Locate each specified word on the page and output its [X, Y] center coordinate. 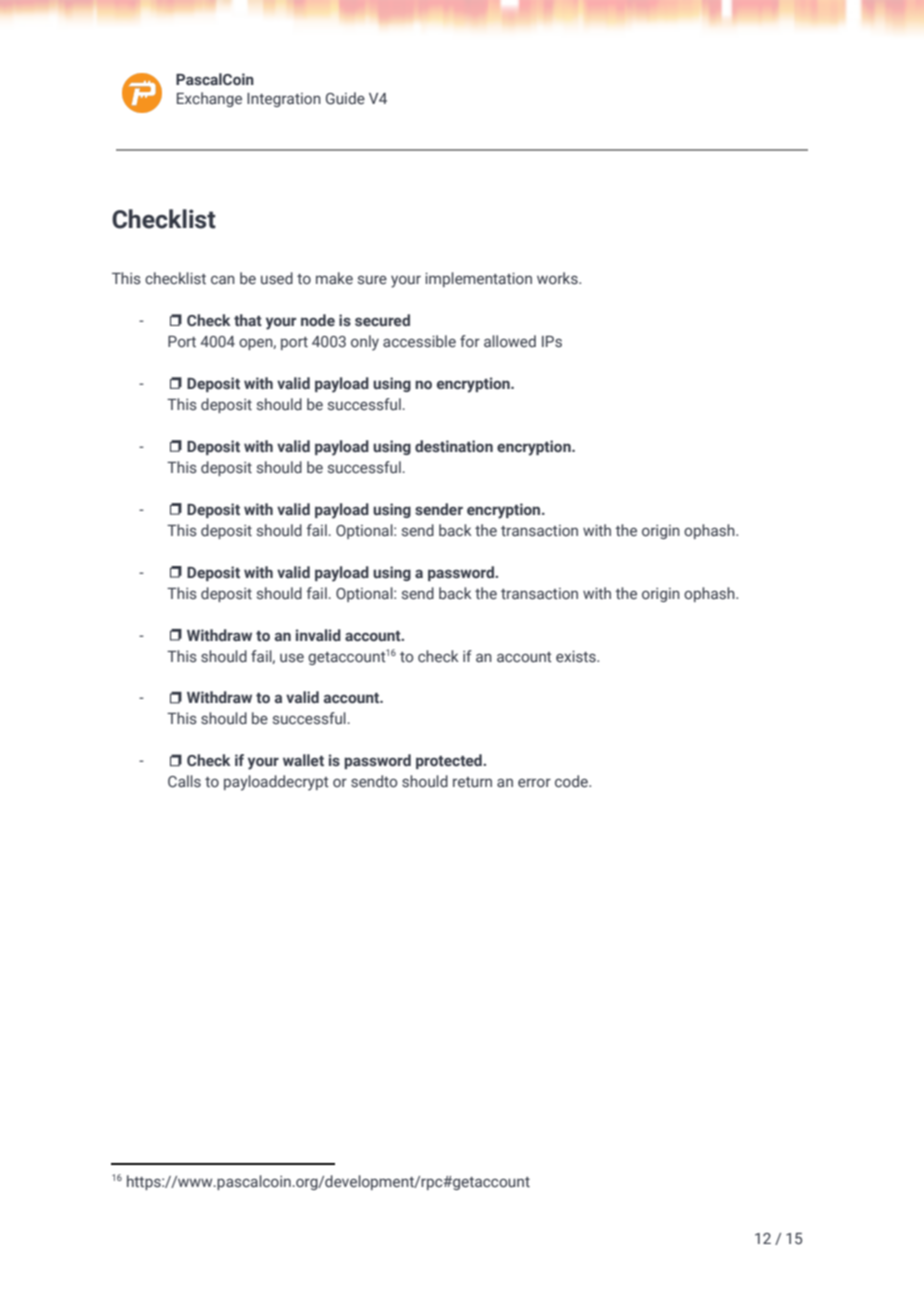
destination [454, 446]
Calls [184, 781]
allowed [510, 341]
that [248, 320]
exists [577, 657]
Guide [345, 98]
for [470, 341]
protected [450, 761]
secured [382, 320]
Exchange [209, 99]
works [558, 278]
